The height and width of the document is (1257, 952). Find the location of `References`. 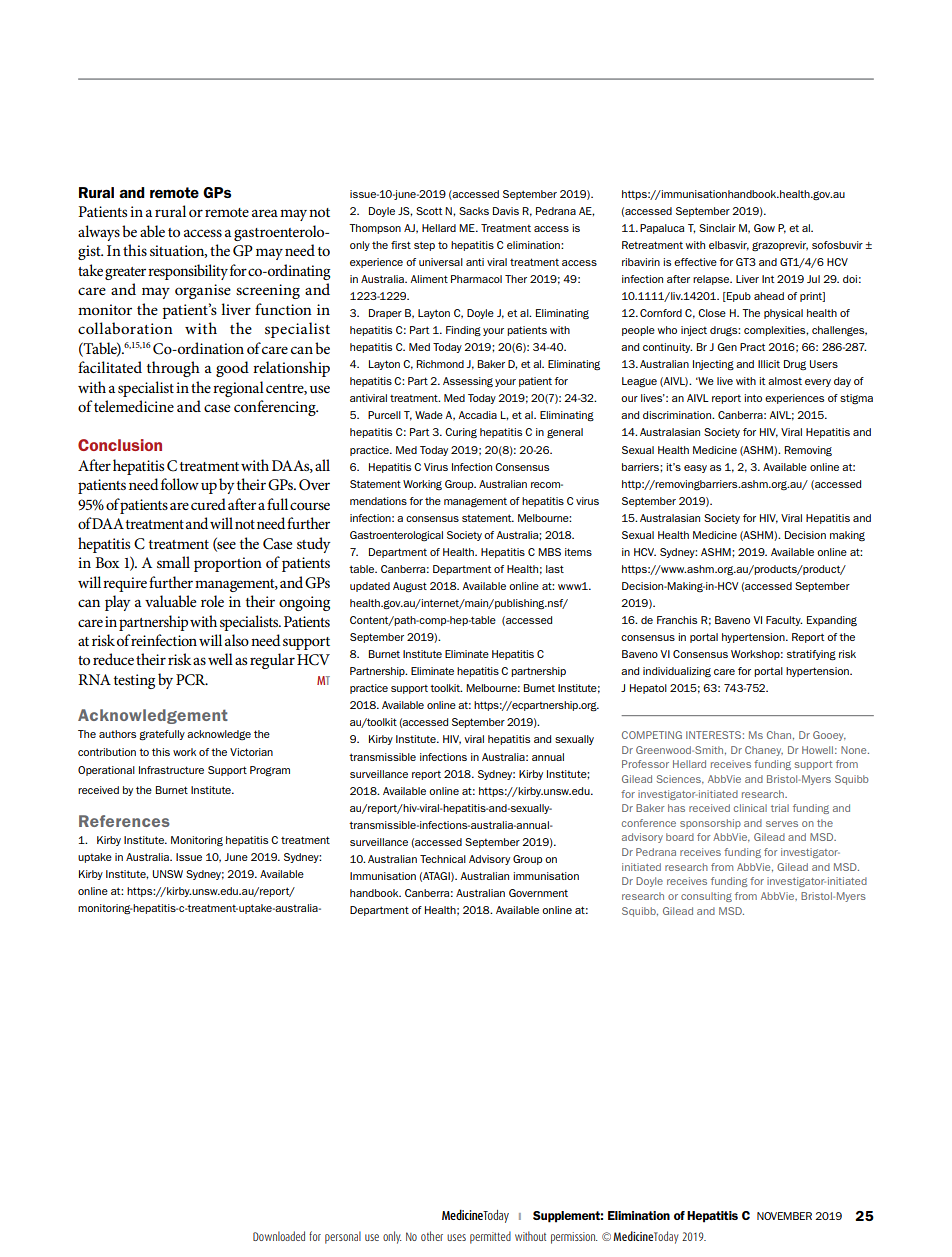

References is located at coordinates (124, 821).
